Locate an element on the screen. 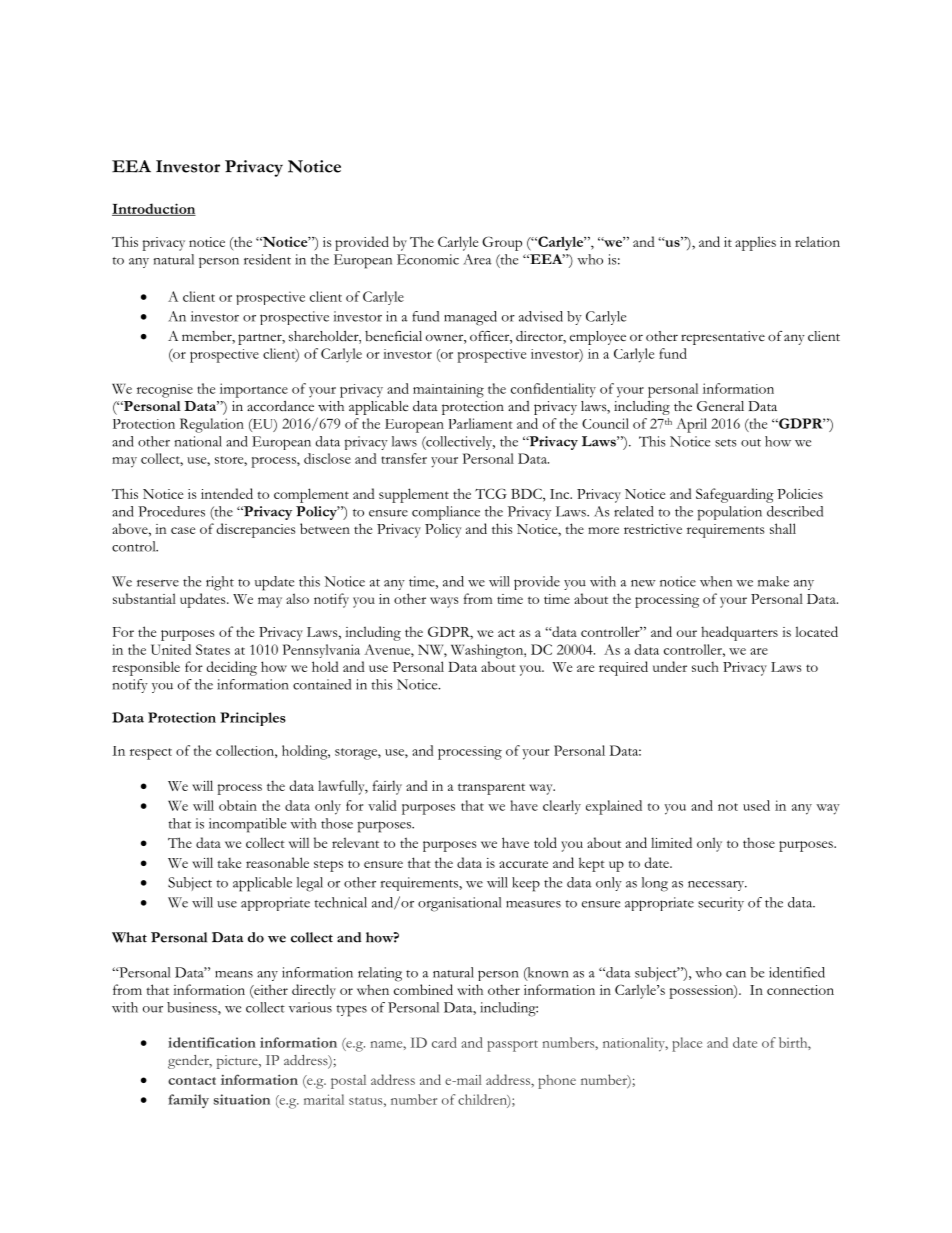 Image resolution: width=952 pixels, height=1233 pixels. used is located at coordinates (756, 805).
